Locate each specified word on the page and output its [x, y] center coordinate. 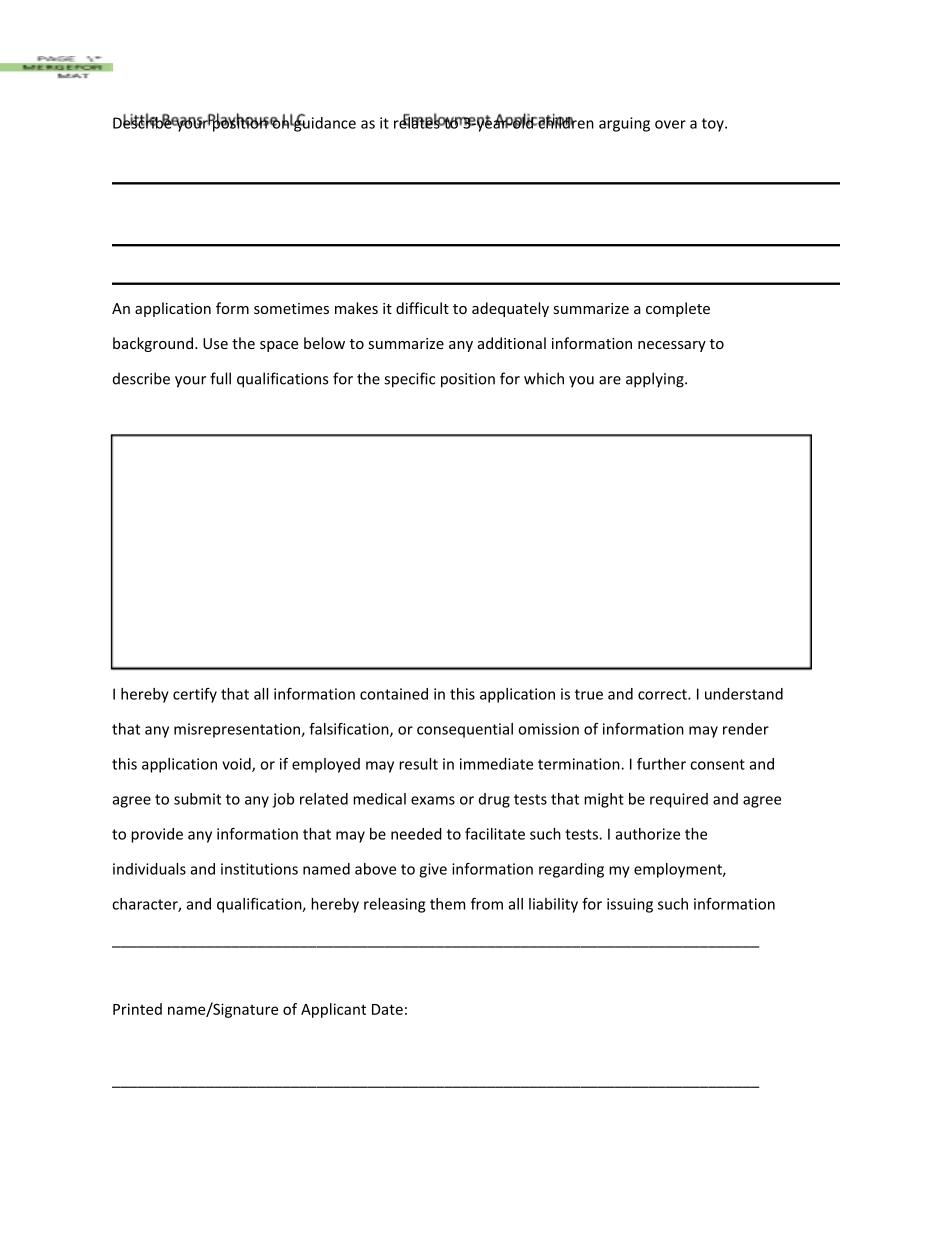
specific [409, 380]
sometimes [291, 308]
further [661, 764]
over [670, 124]
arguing [624, 124]
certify [195, 695]
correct [663, 694]
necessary [672, 346]
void [237, 765]
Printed [137, 1009]
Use [215, 343]
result [418, 764]
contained [394, 694]
